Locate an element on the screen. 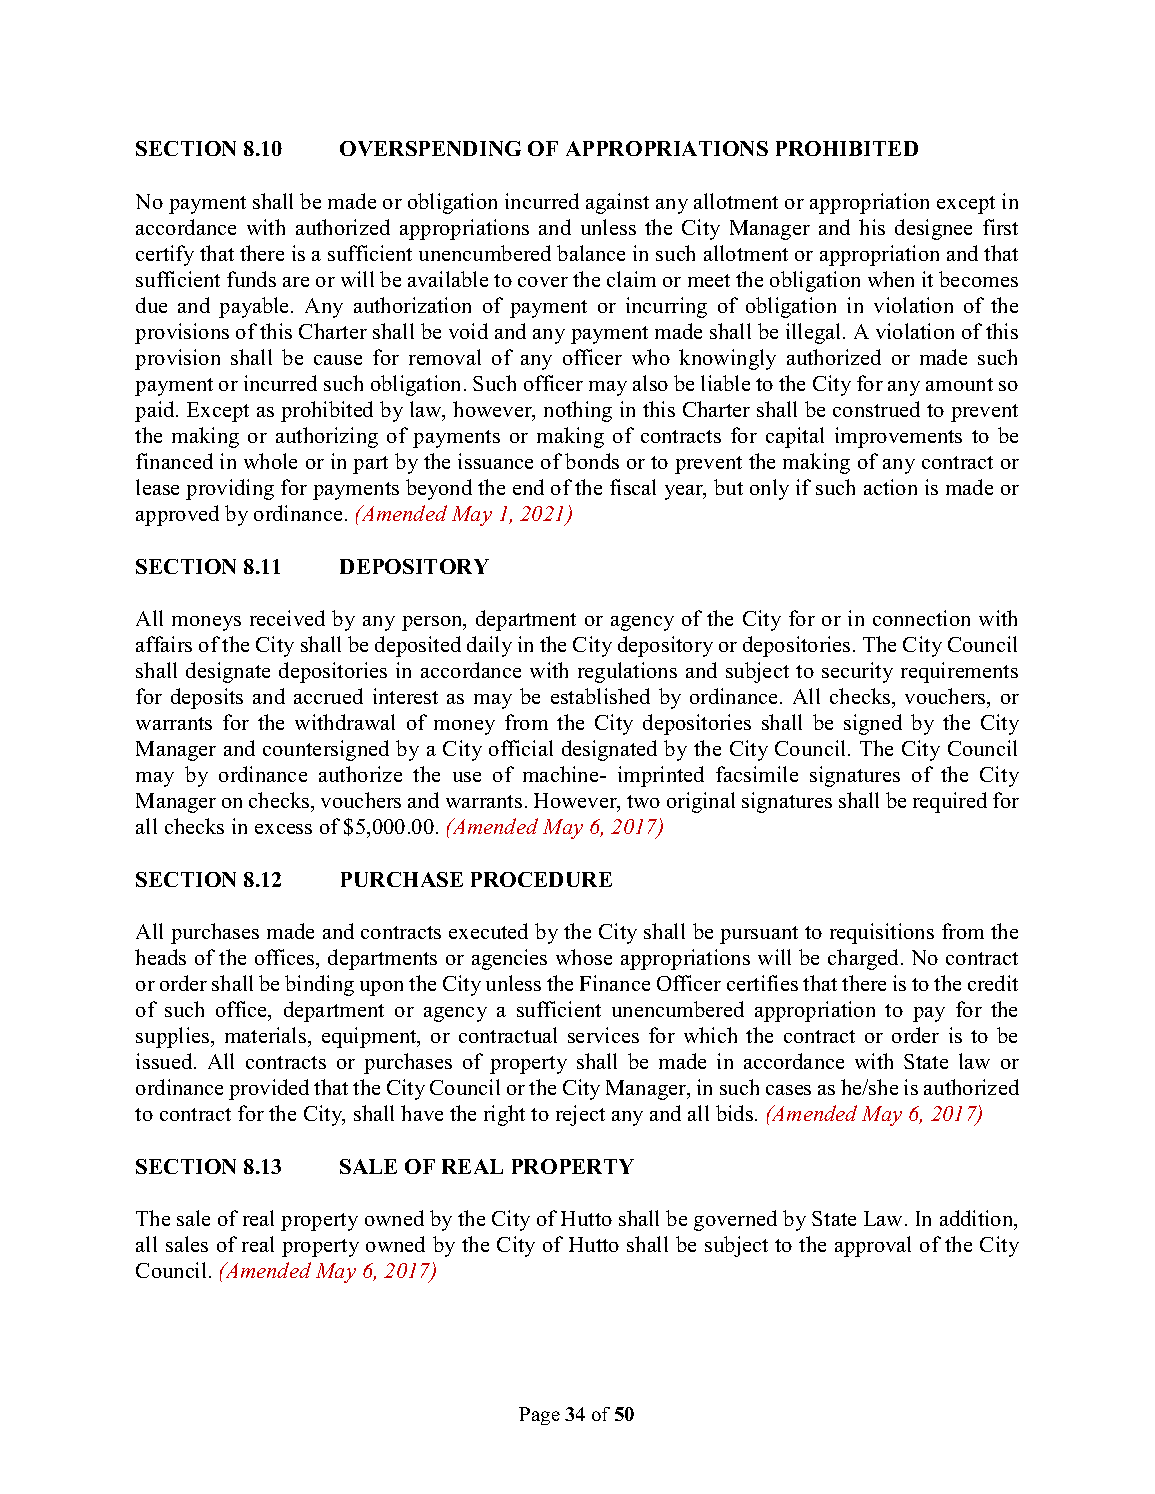  funds is located at coordinates (251, 279).
